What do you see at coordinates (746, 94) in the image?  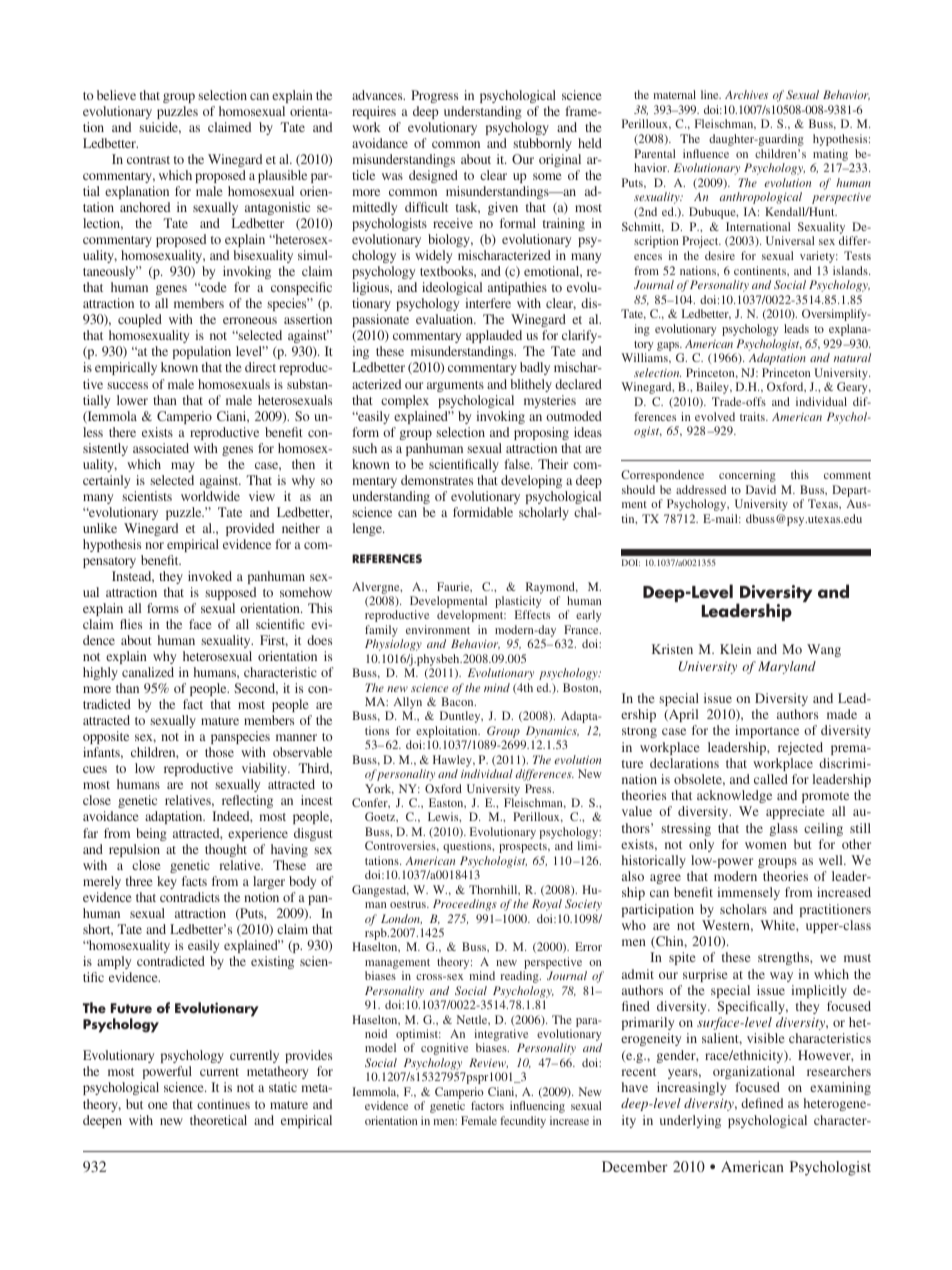 I see `Archives` at bounding box center [746, 94].
